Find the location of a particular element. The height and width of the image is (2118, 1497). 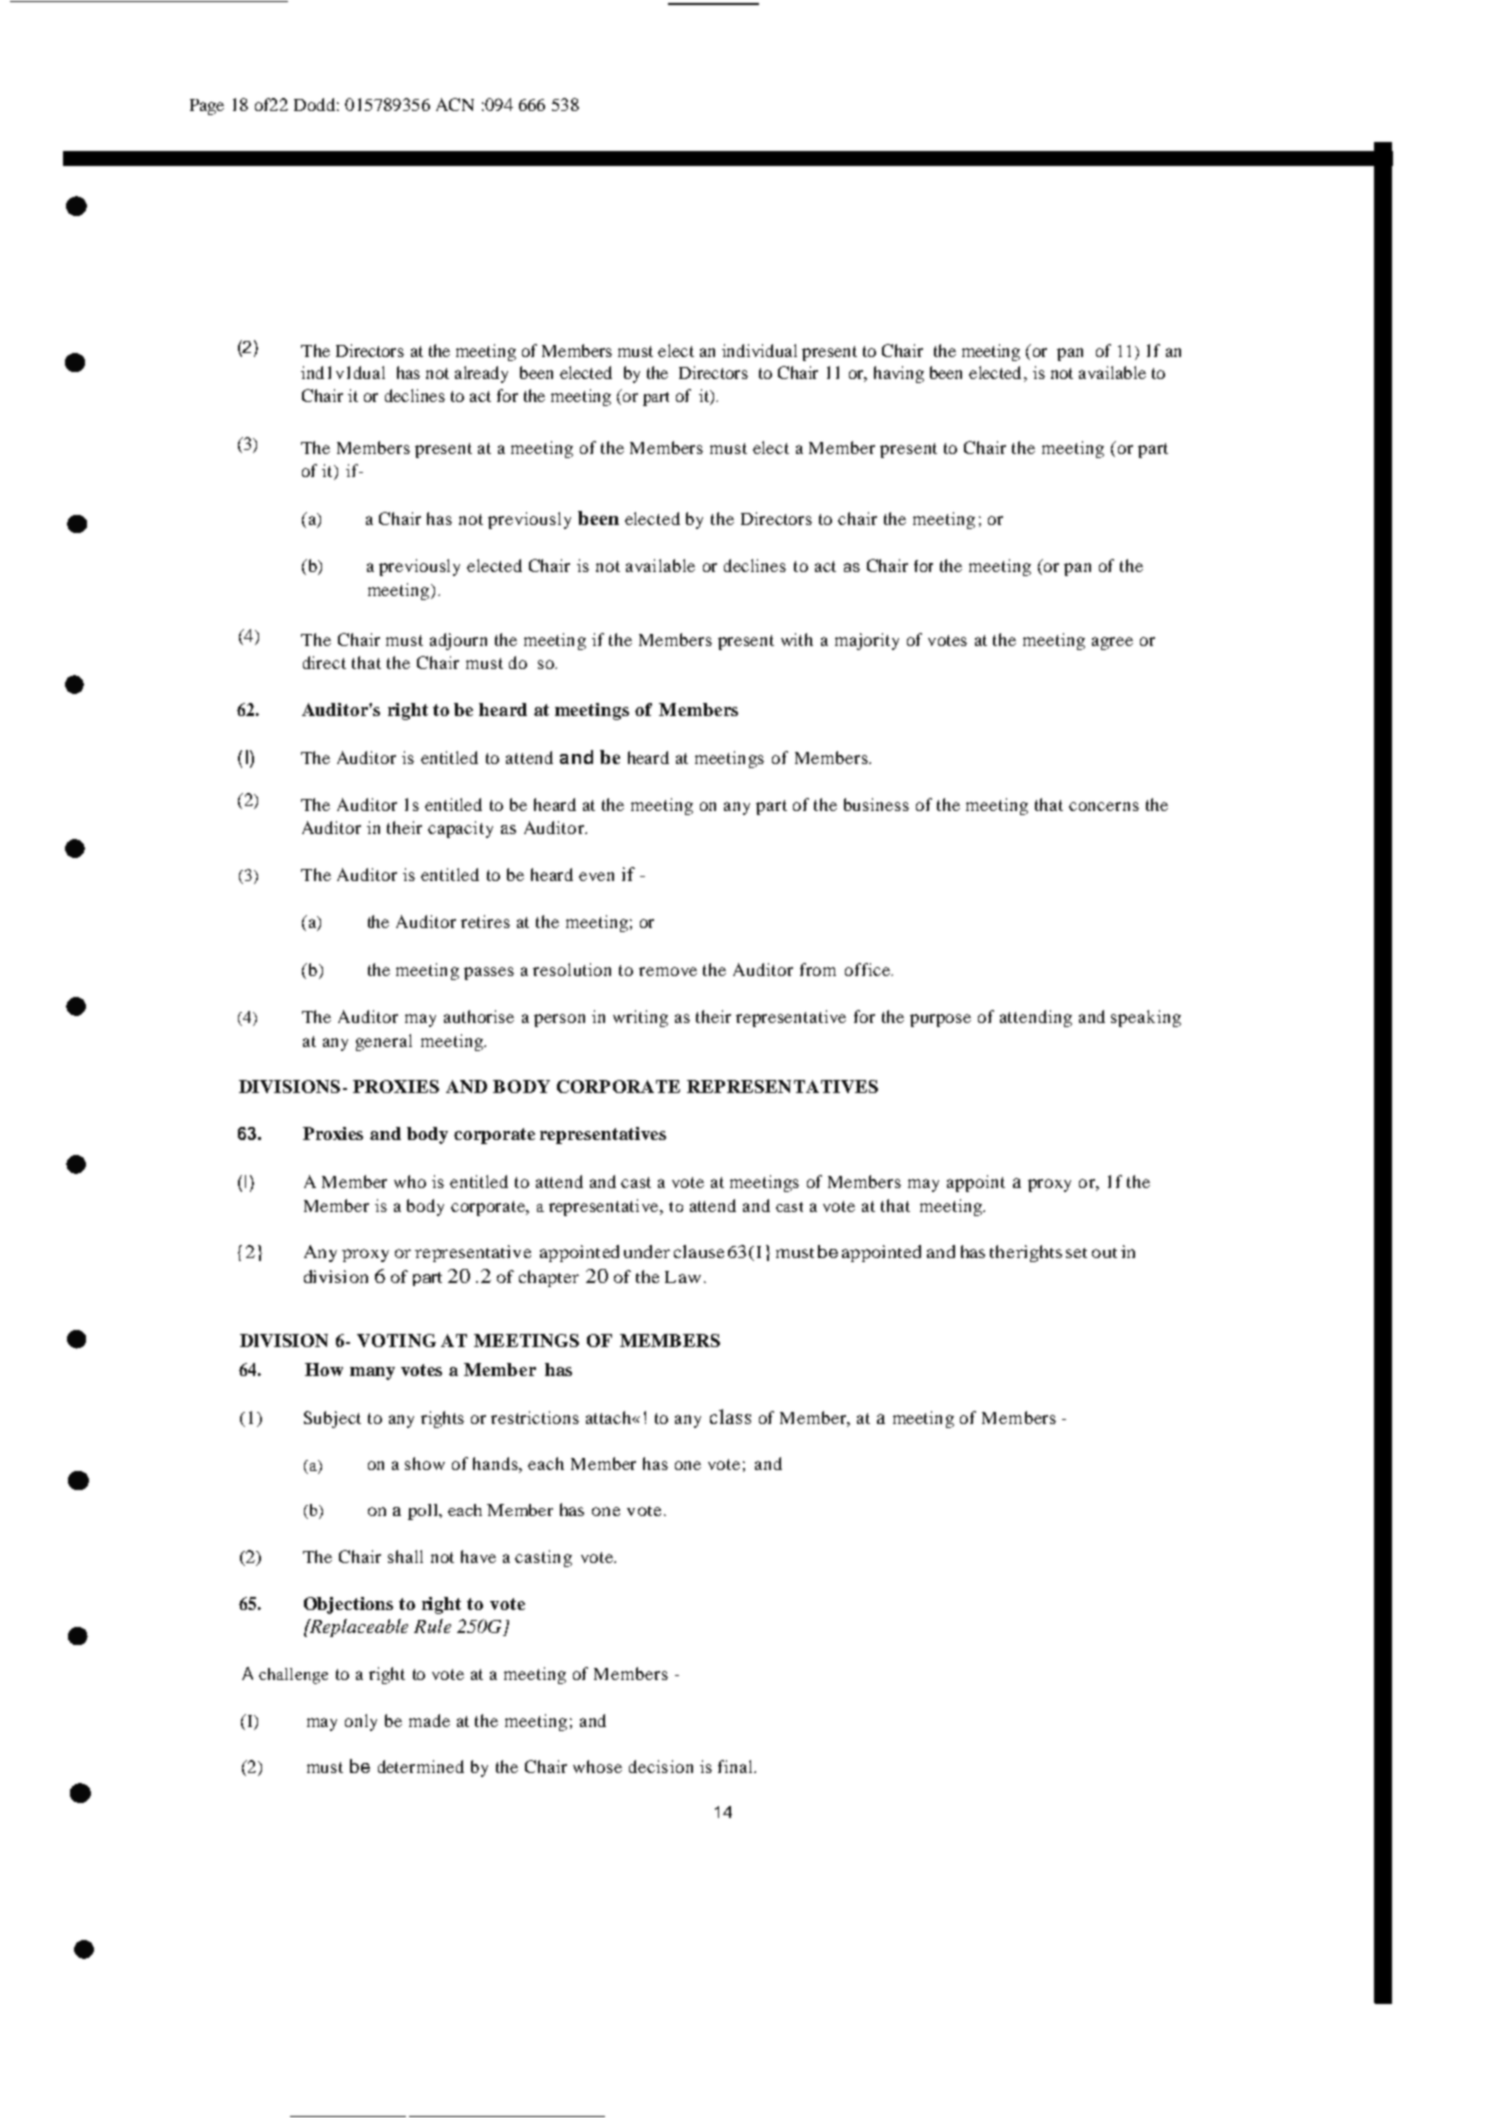

out is located at coordinates (1104, 1253).
